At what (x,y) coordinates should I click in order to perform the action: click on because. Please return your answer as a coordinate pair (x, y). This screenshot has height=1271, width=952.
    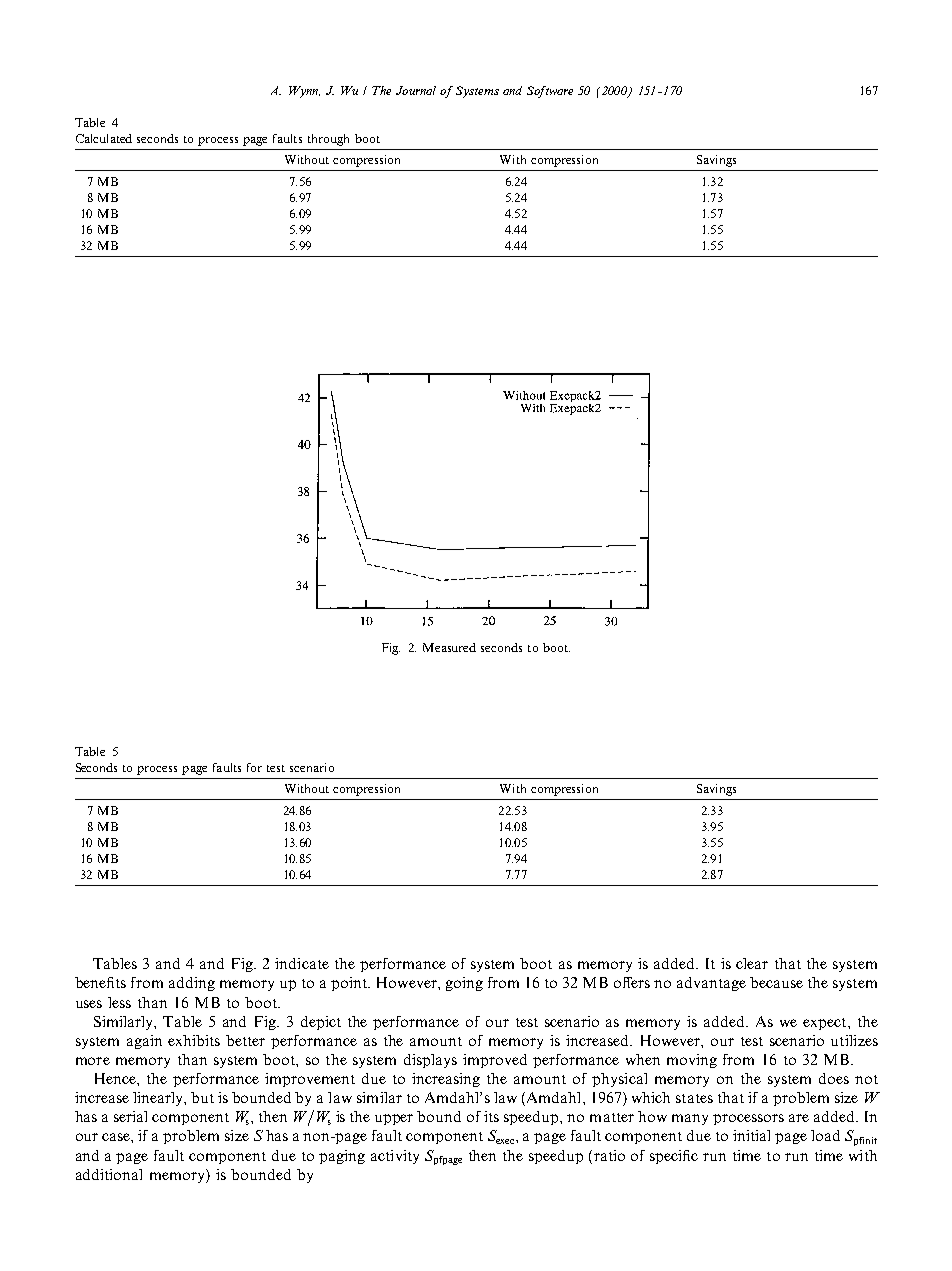
    Looking at the image, I should click on (776, 982).
